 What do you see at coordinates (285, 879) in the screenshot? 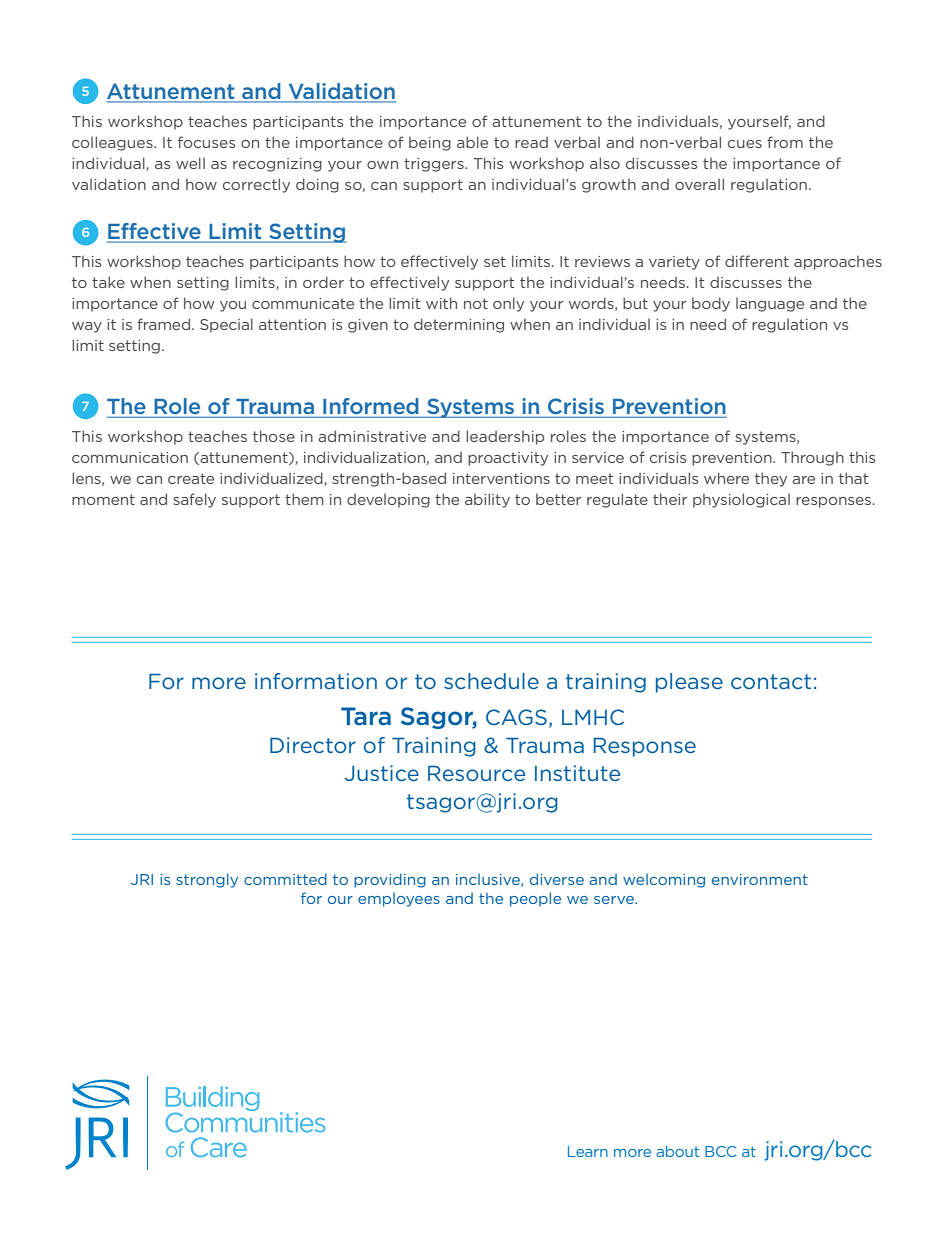
I see `committed` at bounding box center [285, 879].
